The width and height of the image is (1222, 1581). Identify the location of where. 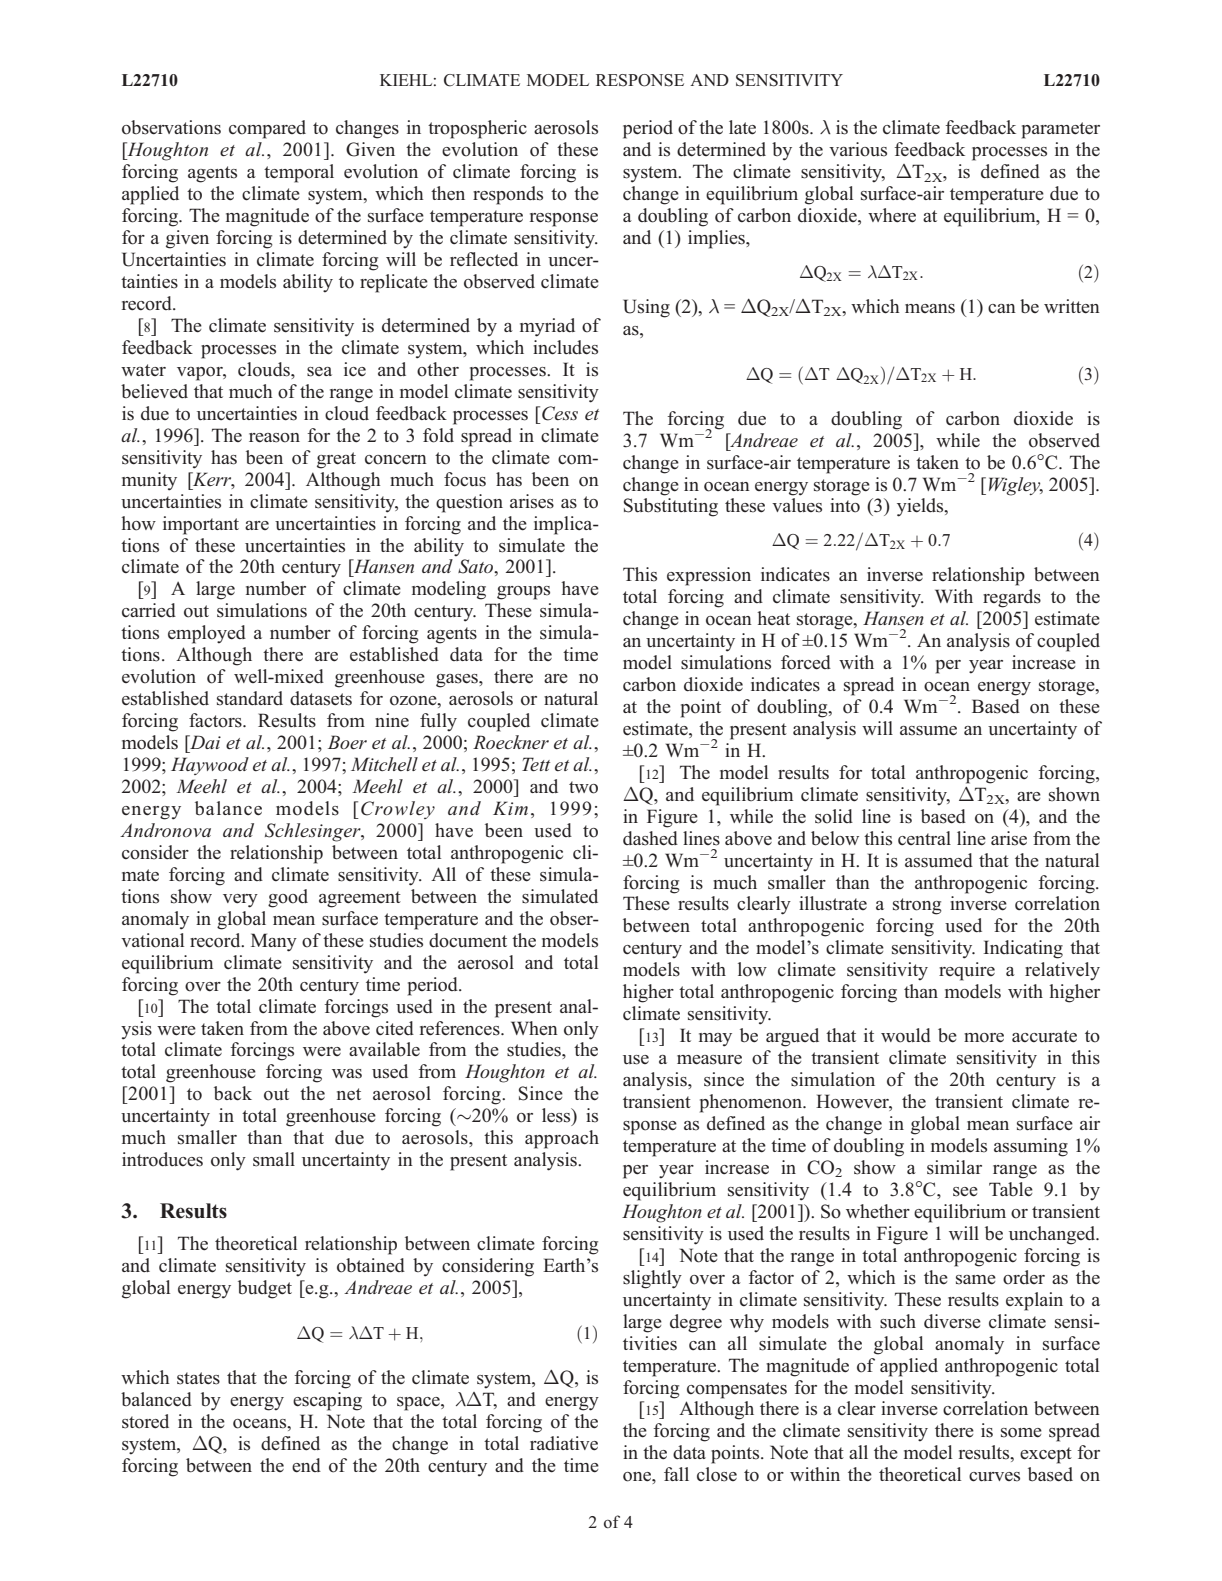
(892, 215).
